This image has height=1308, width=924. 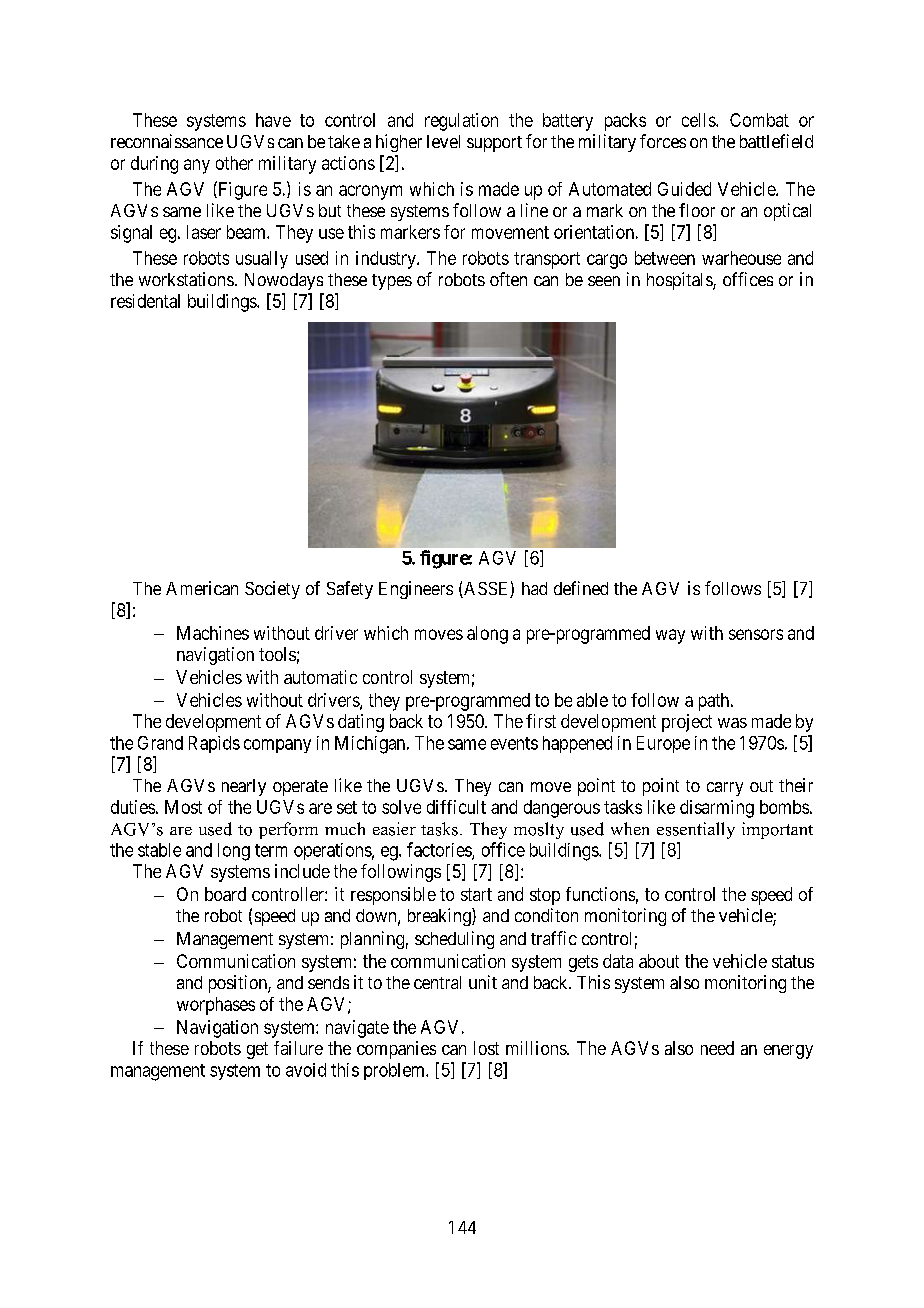 I want to click on disarming, so click(x=717, y=809).
